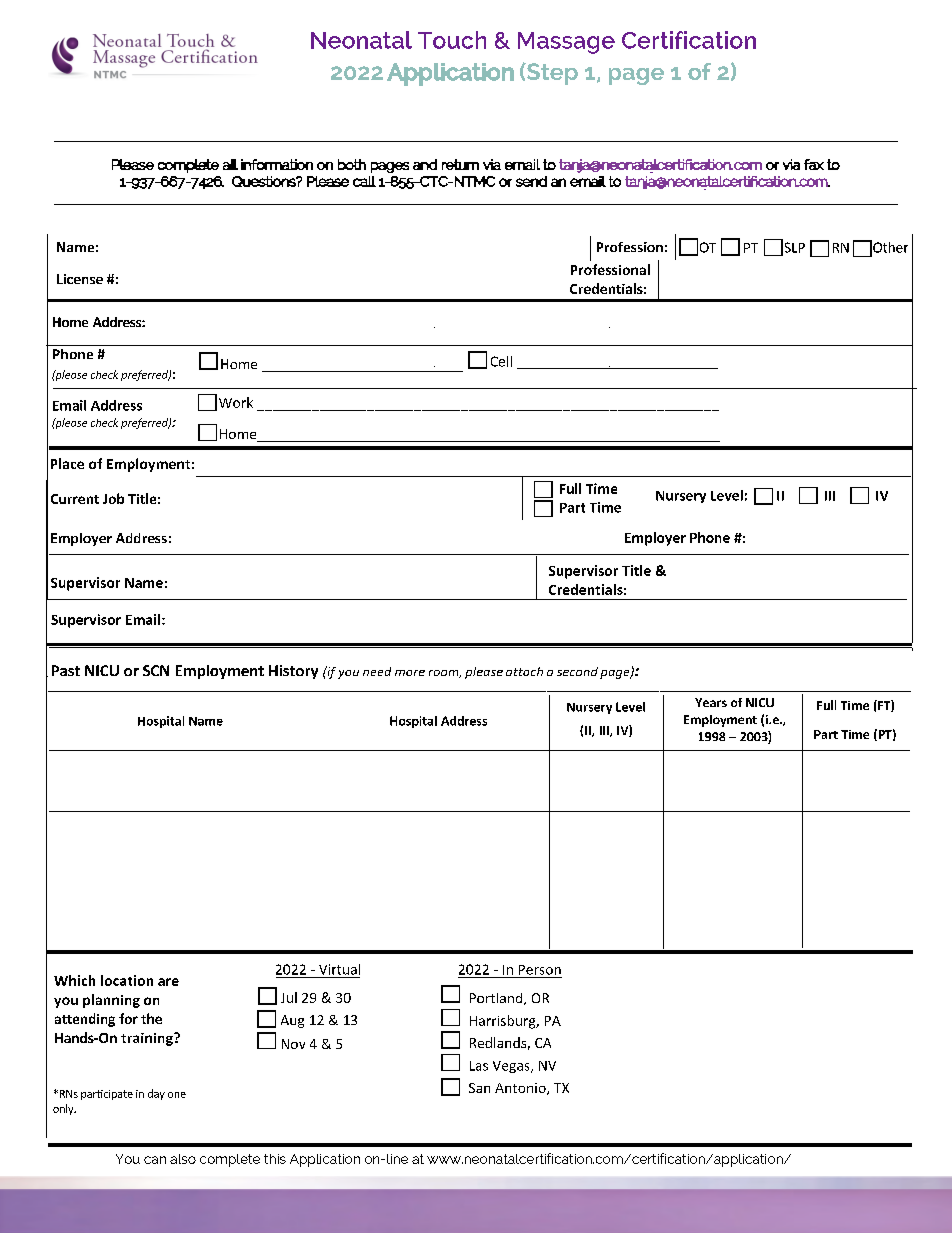 The image size is (952, 1233). I want to click on more, so click(410, 673).
